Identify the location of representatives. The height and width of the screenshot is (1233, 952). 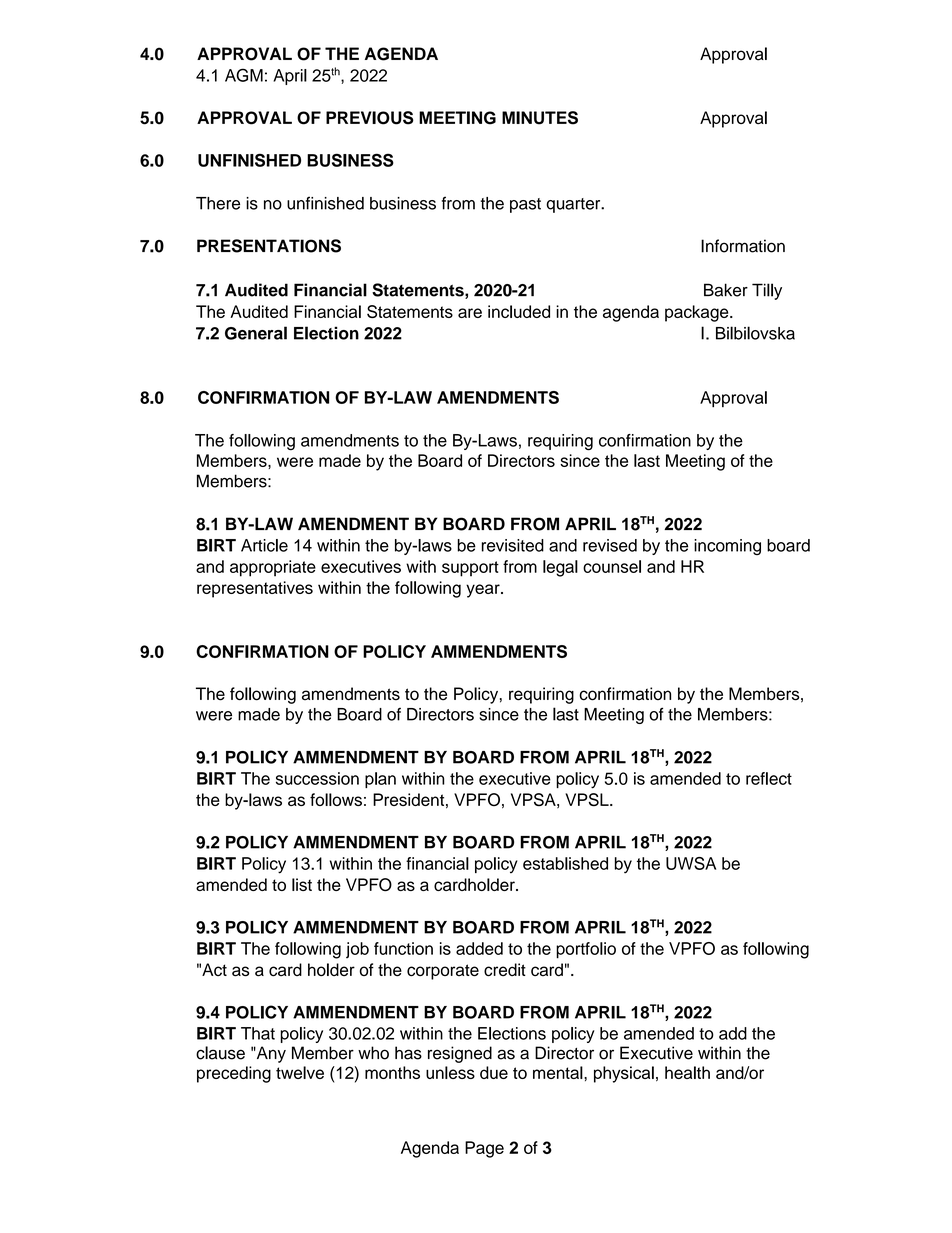
(255, 589).
